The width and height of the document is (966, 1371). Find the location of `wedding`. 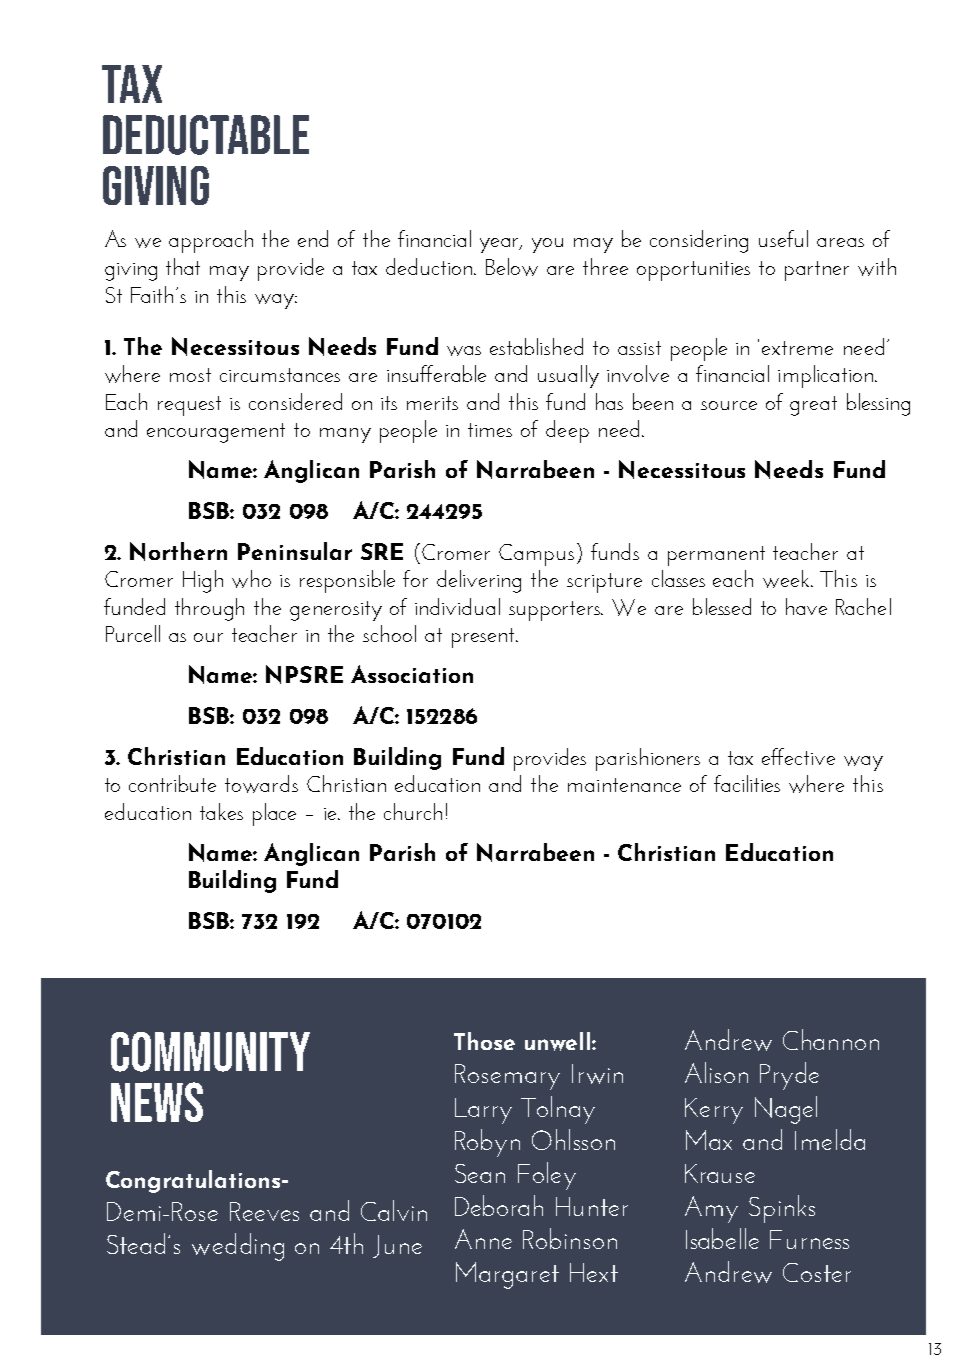

wedding is located at coordinates (238, 1247).
